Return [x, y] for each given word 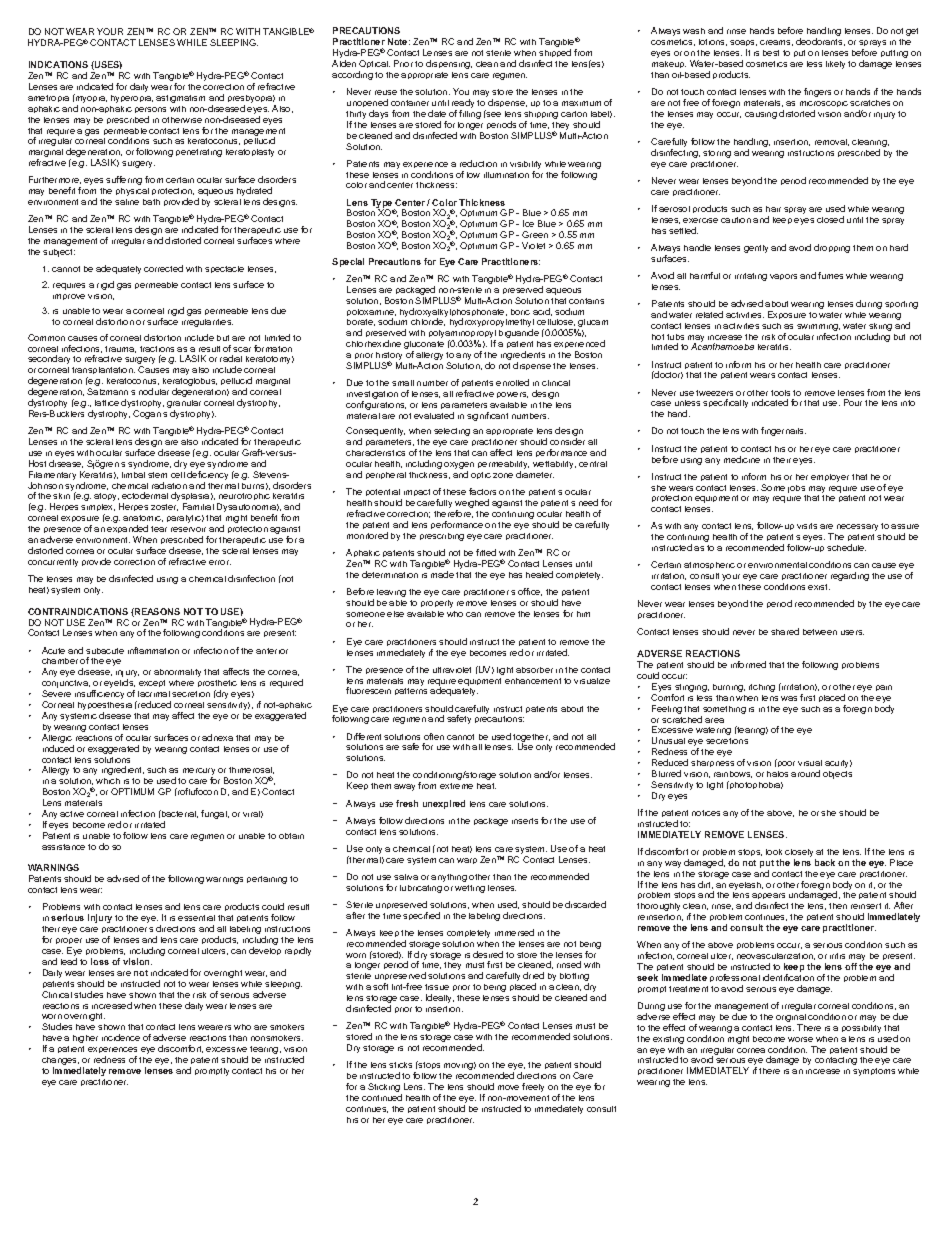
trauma [120, 349]
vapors [783, 277]
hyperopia [132, 99]
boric [520, 312]
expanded [127, 531]
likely [835, 65]
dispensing [449, 64]
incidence [121, 1037]
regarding [850, 576]
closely [800, 854]
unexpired [444, 804]
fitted [486, 552]
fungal [215, 814]
